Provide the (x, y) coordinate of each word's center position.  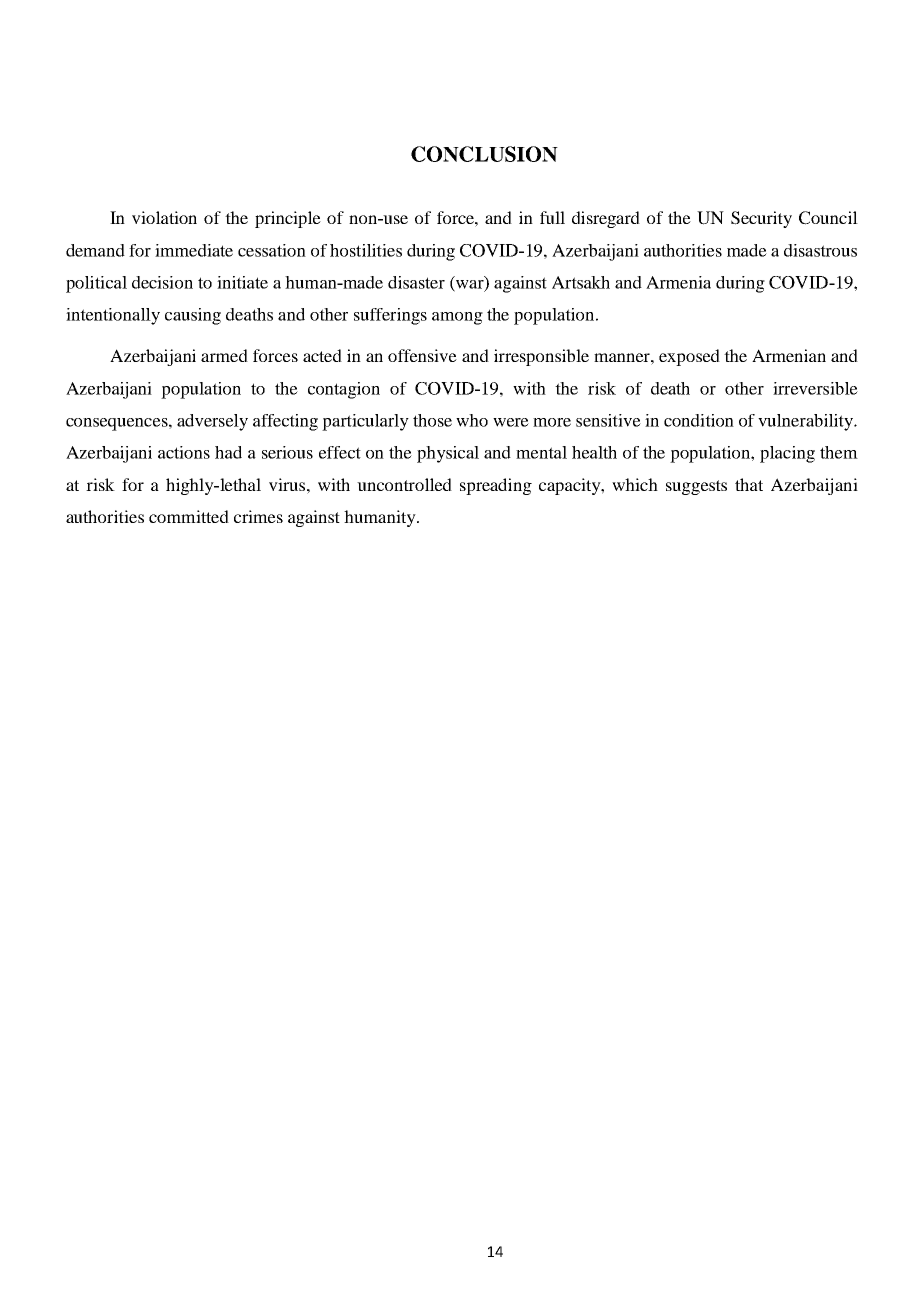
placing (787, 454)
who (472, 420)
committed (189, 516)
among (457, 318)
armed (224, 355)
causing (193, 316)
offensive (422, 355)
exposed (689, 357)
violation (164, 217)
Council (828, 218)
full (552, 217)
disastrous (820, 250)
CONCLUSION (484, 154)
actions (184, 452)
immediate (194, 250)
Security (761, 219)
